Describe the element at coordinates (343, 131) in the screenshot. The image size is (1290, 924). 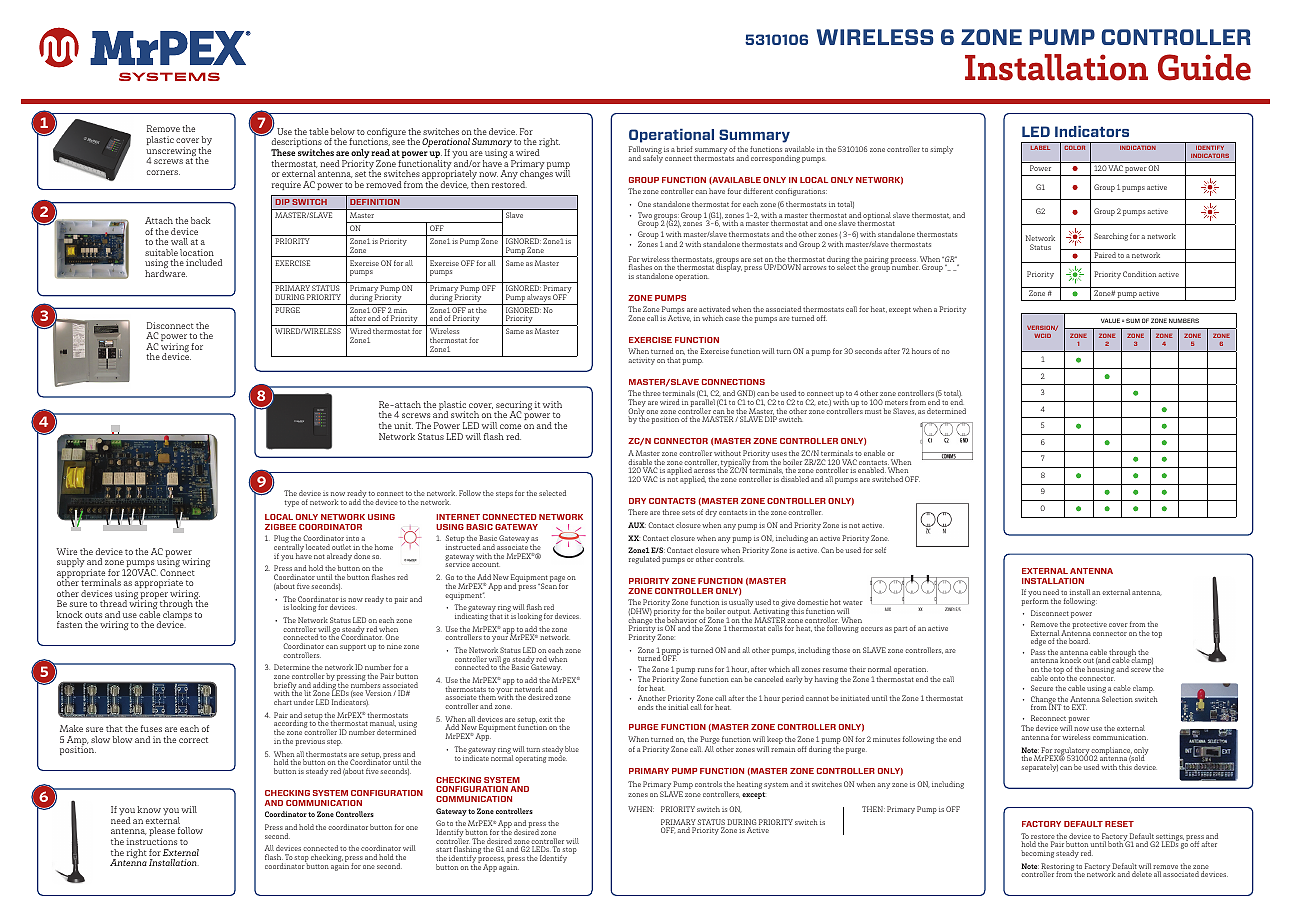
I see `below` at that location.
